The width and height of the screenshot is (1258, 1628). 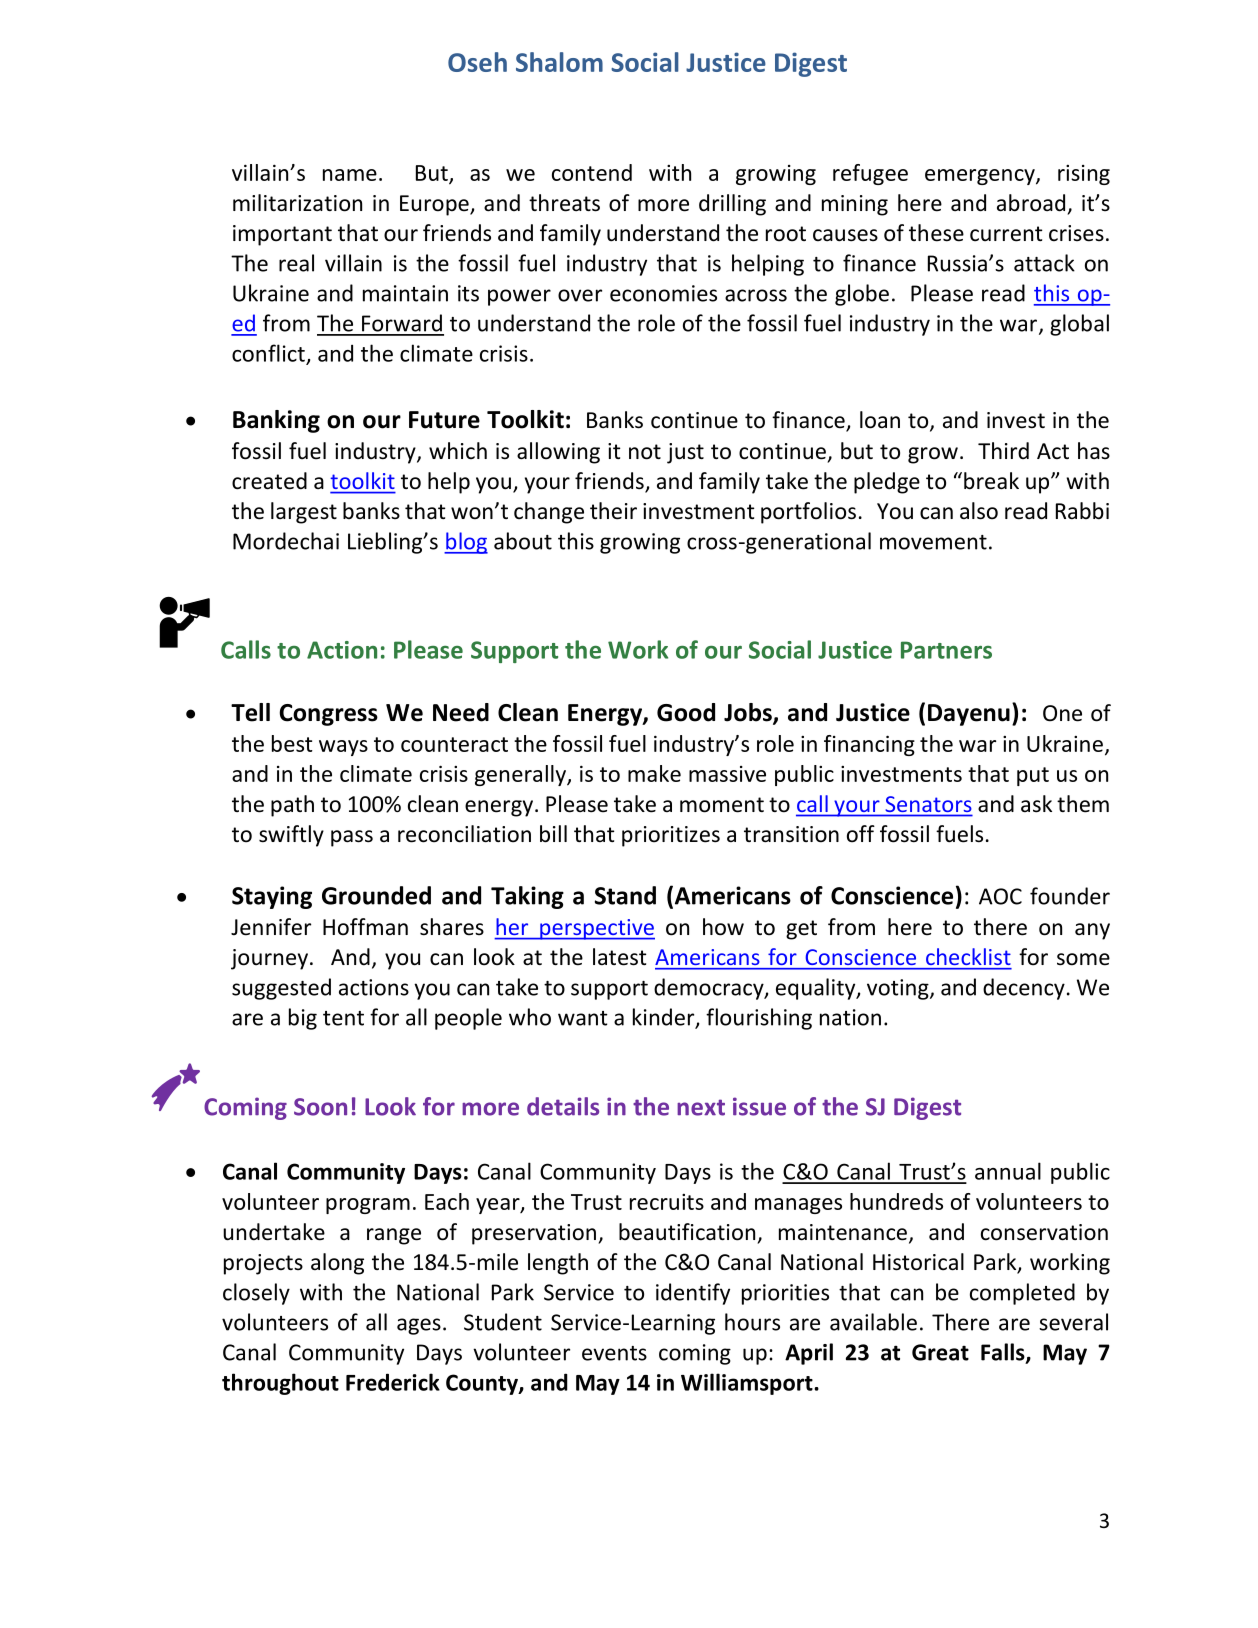 What do you see at coordinates (304, 513) in the screenshot?
I see `largest` at bounding box center [304, 513].
